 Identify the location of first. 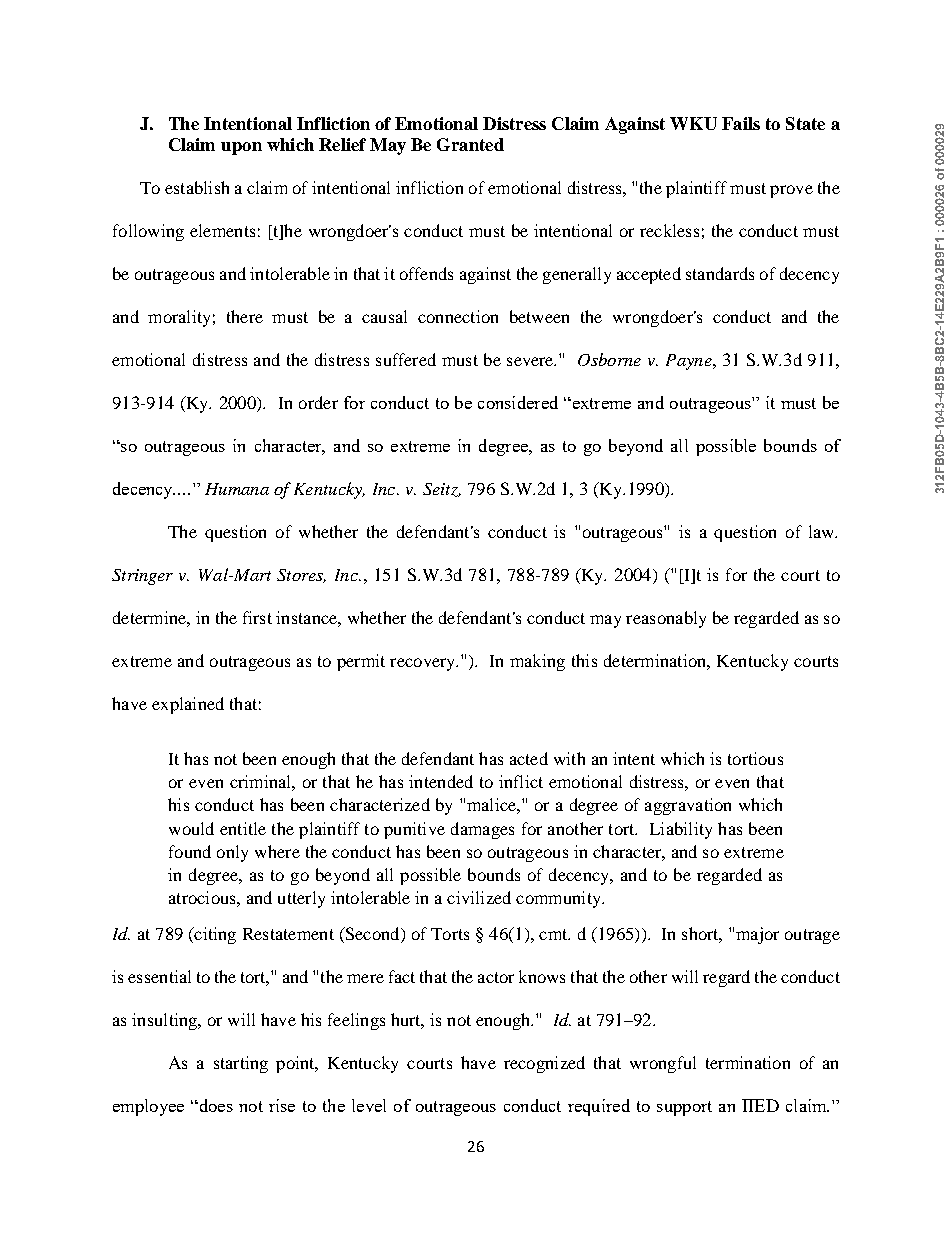
(257, 617).
